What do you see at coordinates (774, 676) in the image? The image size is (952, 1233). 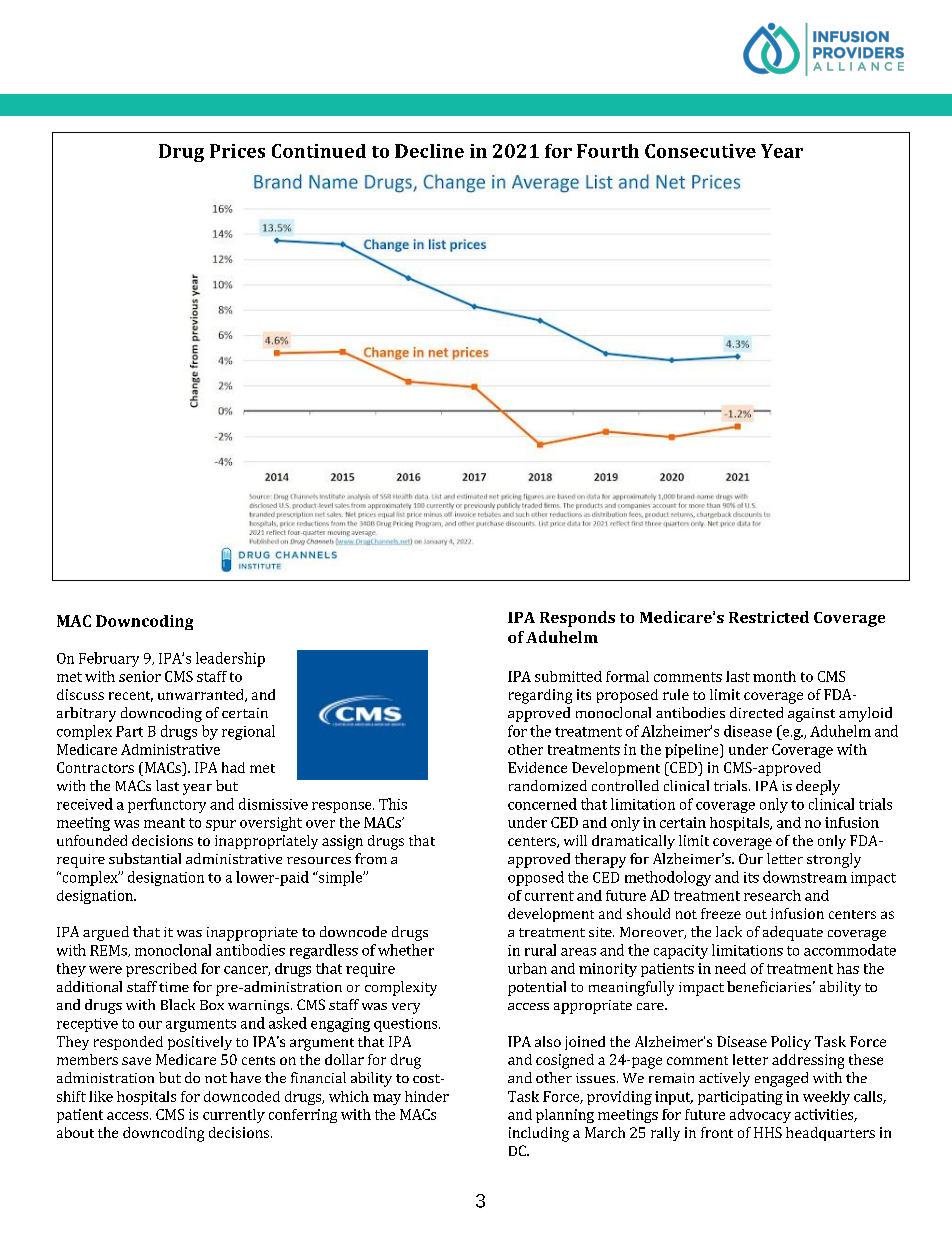 I see `month` at bounding box center [774, 676].
